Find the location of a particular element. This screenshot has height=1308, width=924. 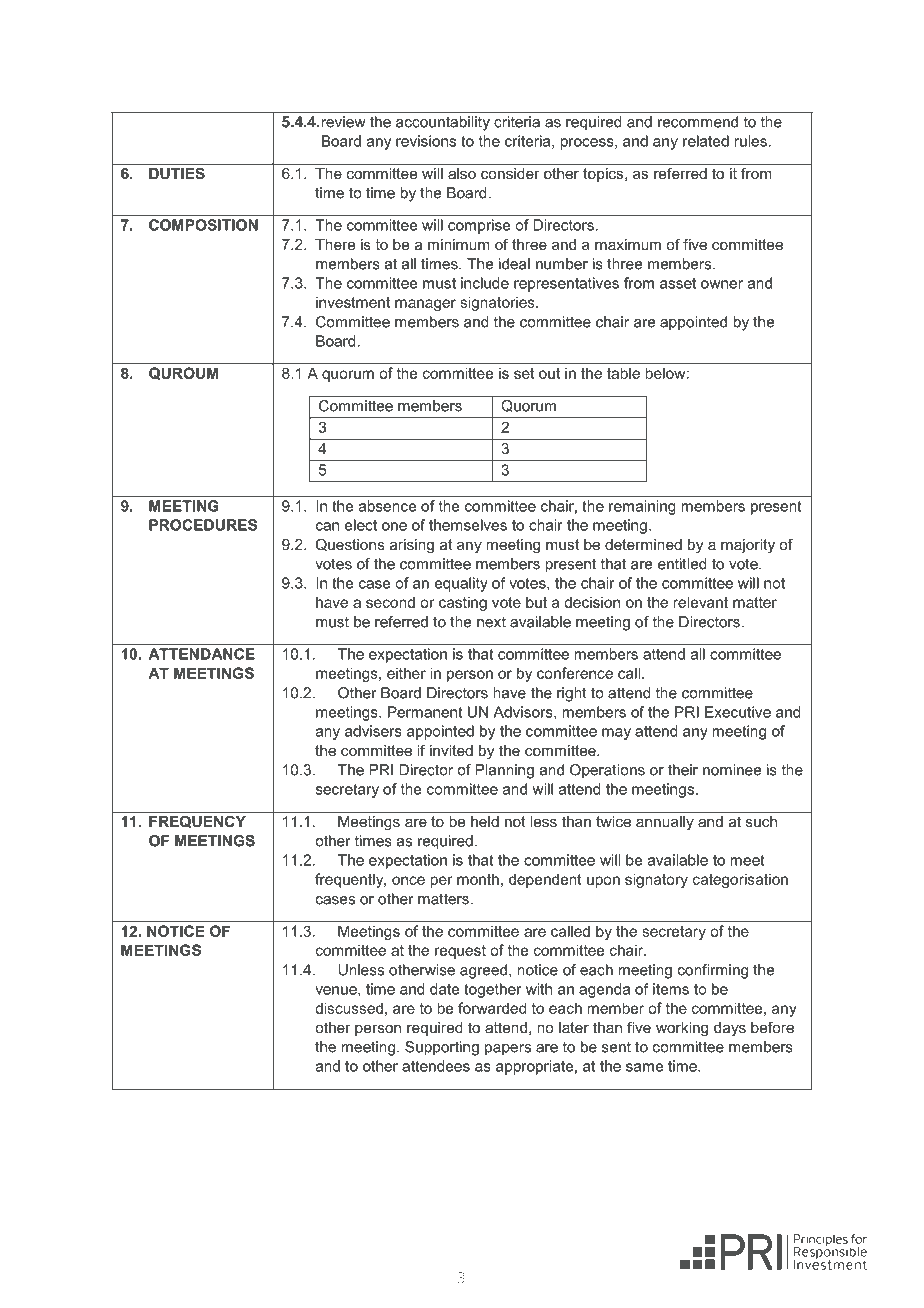

investment is located at coordinates (353, 302).
